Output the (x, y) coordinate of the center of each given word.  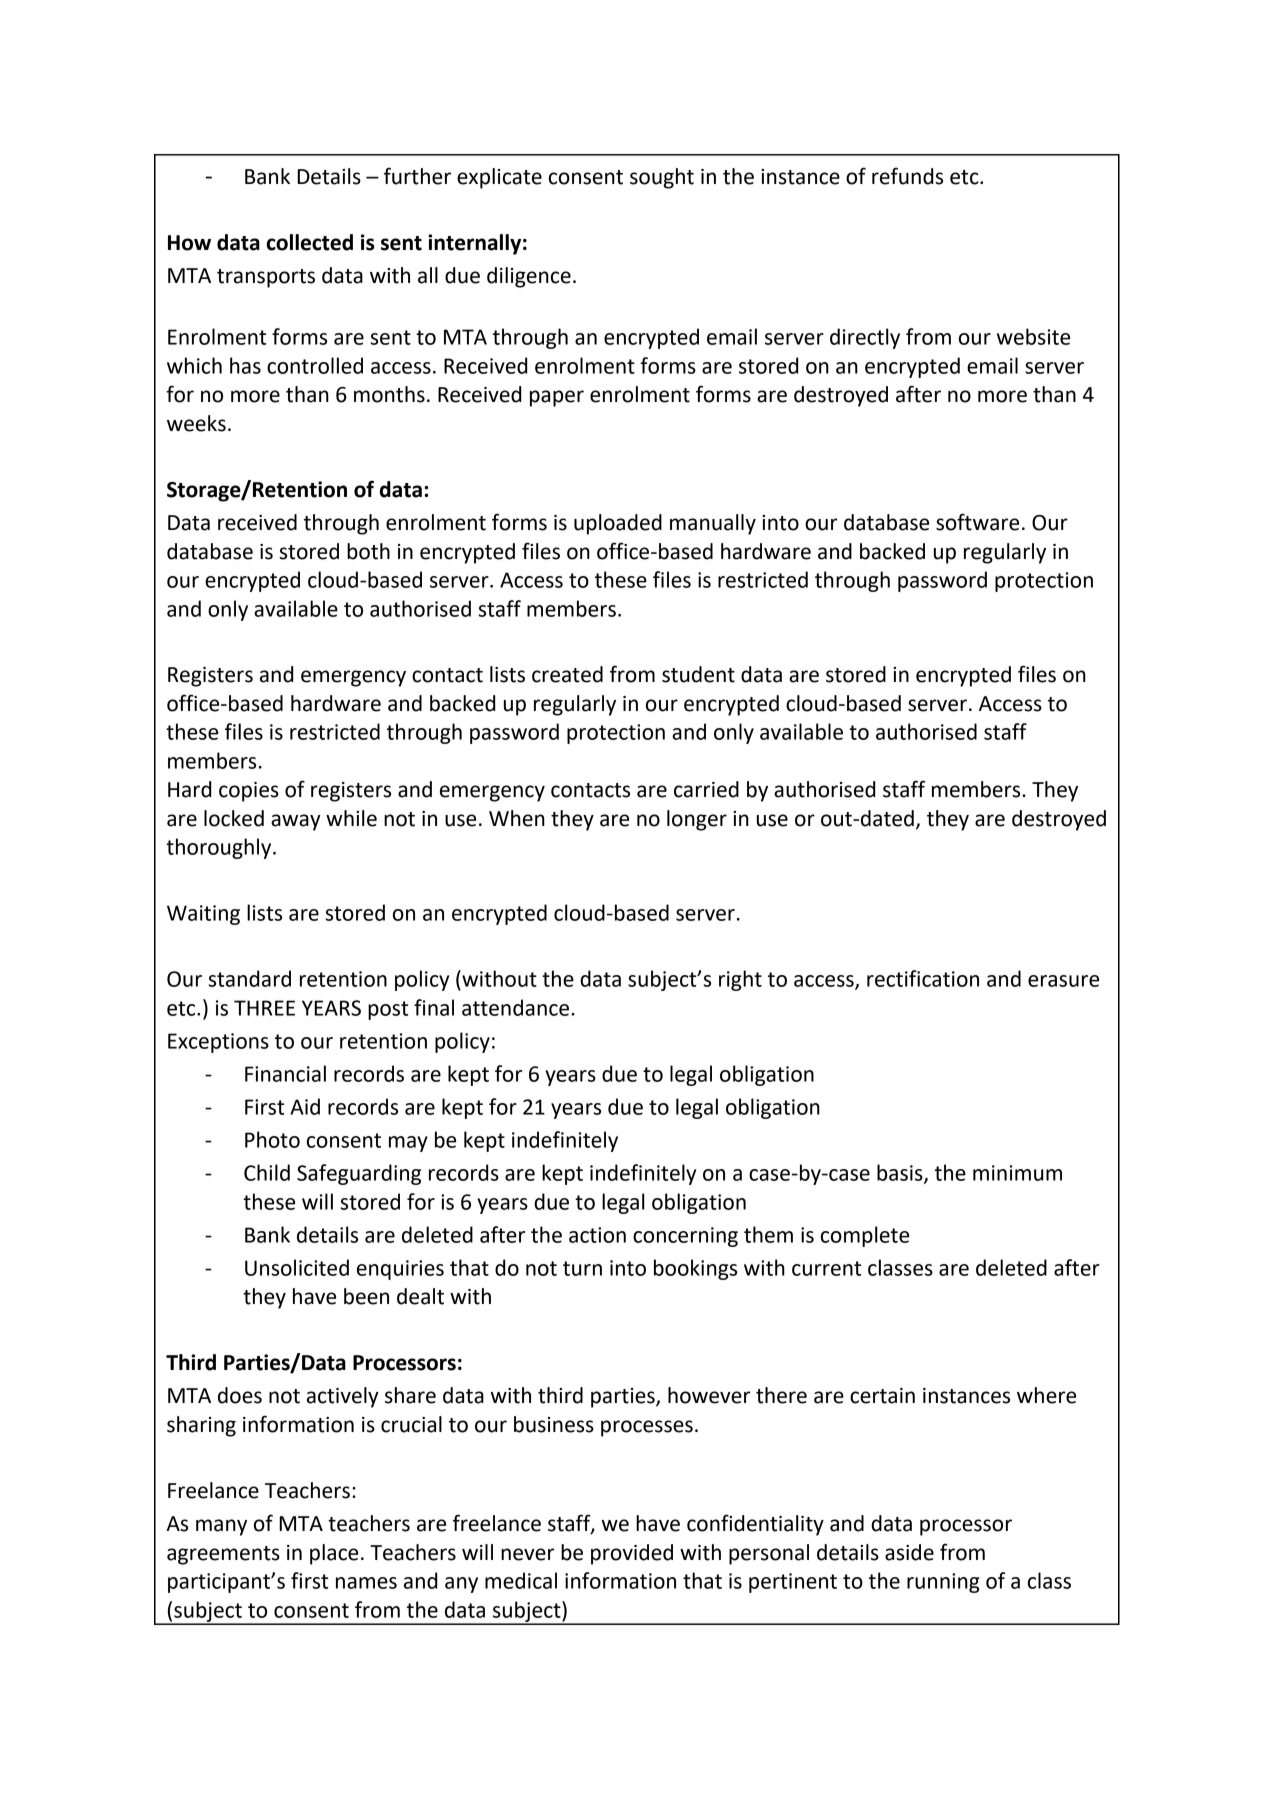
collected (310, 242)
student (698, 674)
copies (249, 792)
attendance (515, 1007)
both (368, 551)
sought (662, 178)
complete (865, 1236)
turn (582, 1268)
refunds (907, 176)
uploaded (618, 524)
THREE (264, 1008)
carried (706, 789)
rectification (923, 978)
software (977, 522)
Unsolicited (297, 1267)
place (334, 1554)
